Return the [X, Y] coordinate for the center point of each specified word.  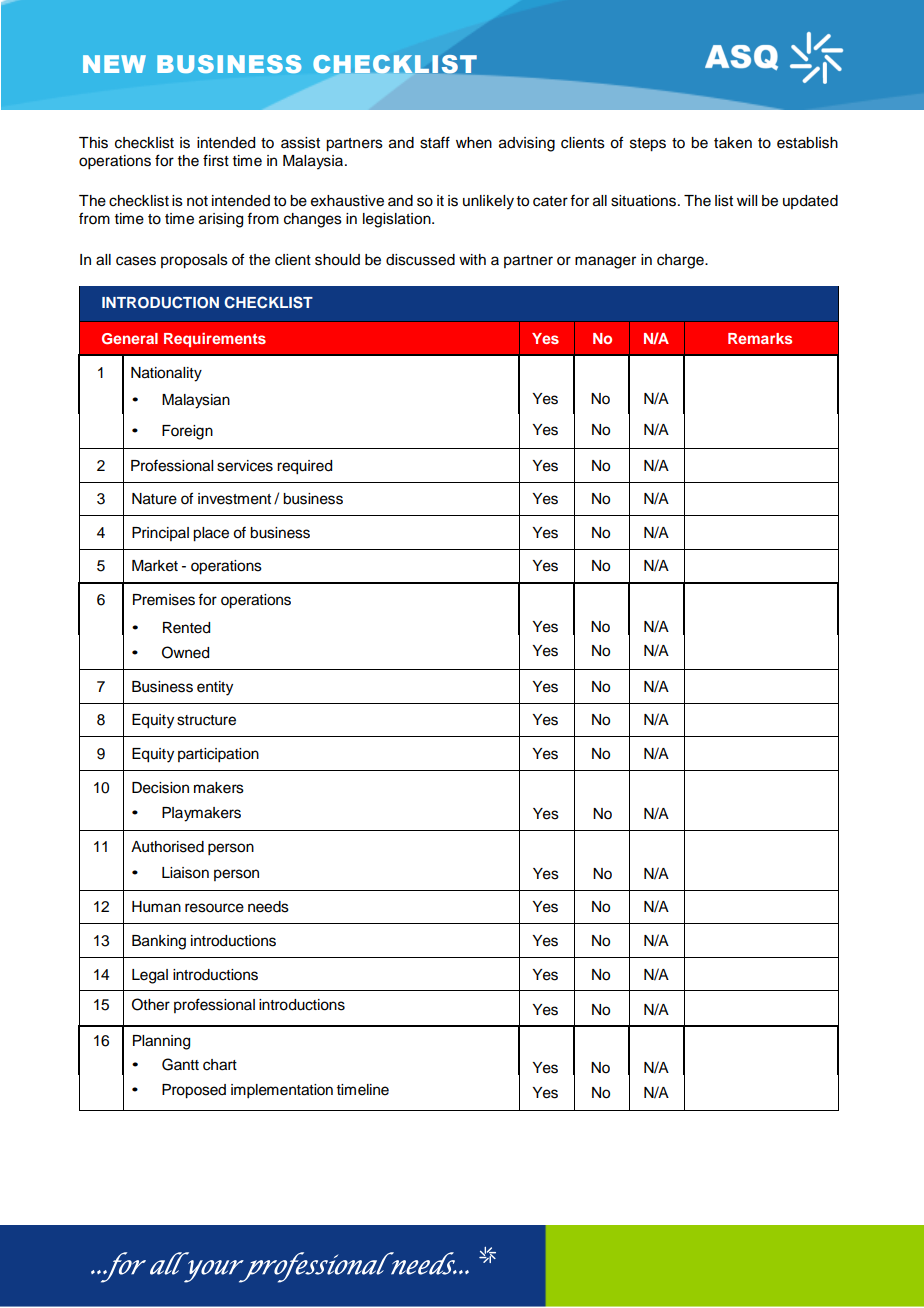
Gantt [180, 1064]
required [304, 467]
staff [435, 142]
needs [268, 907]
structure [206, 720]
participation [218, 755]
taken [733, 143]
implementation [282, 1091]
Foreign [187, 432]
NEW [114, 64]
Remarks [760, 338]
